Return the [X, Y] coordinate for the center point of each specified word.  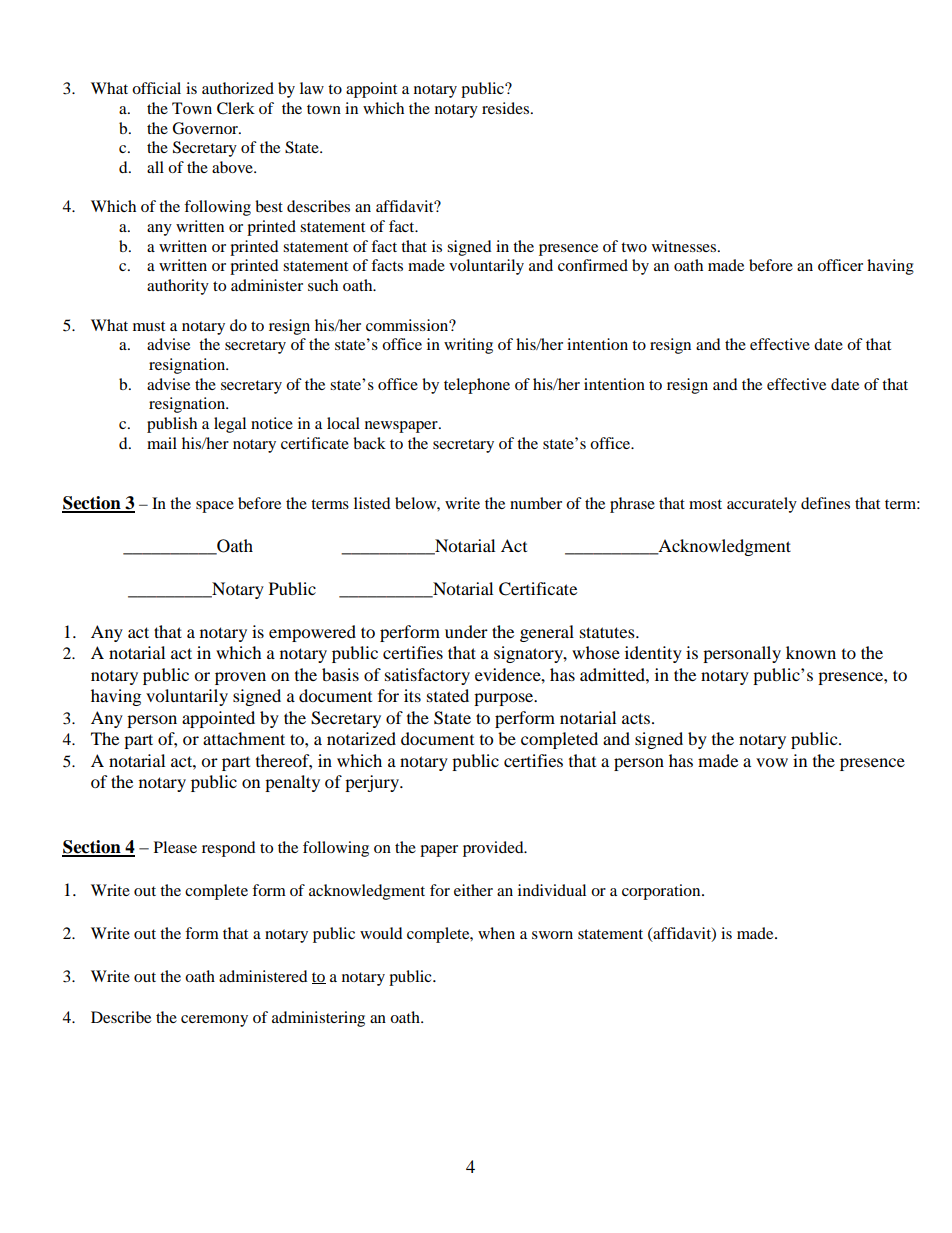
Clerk [236, 108]
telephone [477, 386]
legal [230, 425]
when [496, 933]
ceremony [214, 1021]
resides [505, 108]
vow [772, 762]
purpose [505, 699]
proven [240, 678]
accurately [762, 505]
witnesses [685, 246]
